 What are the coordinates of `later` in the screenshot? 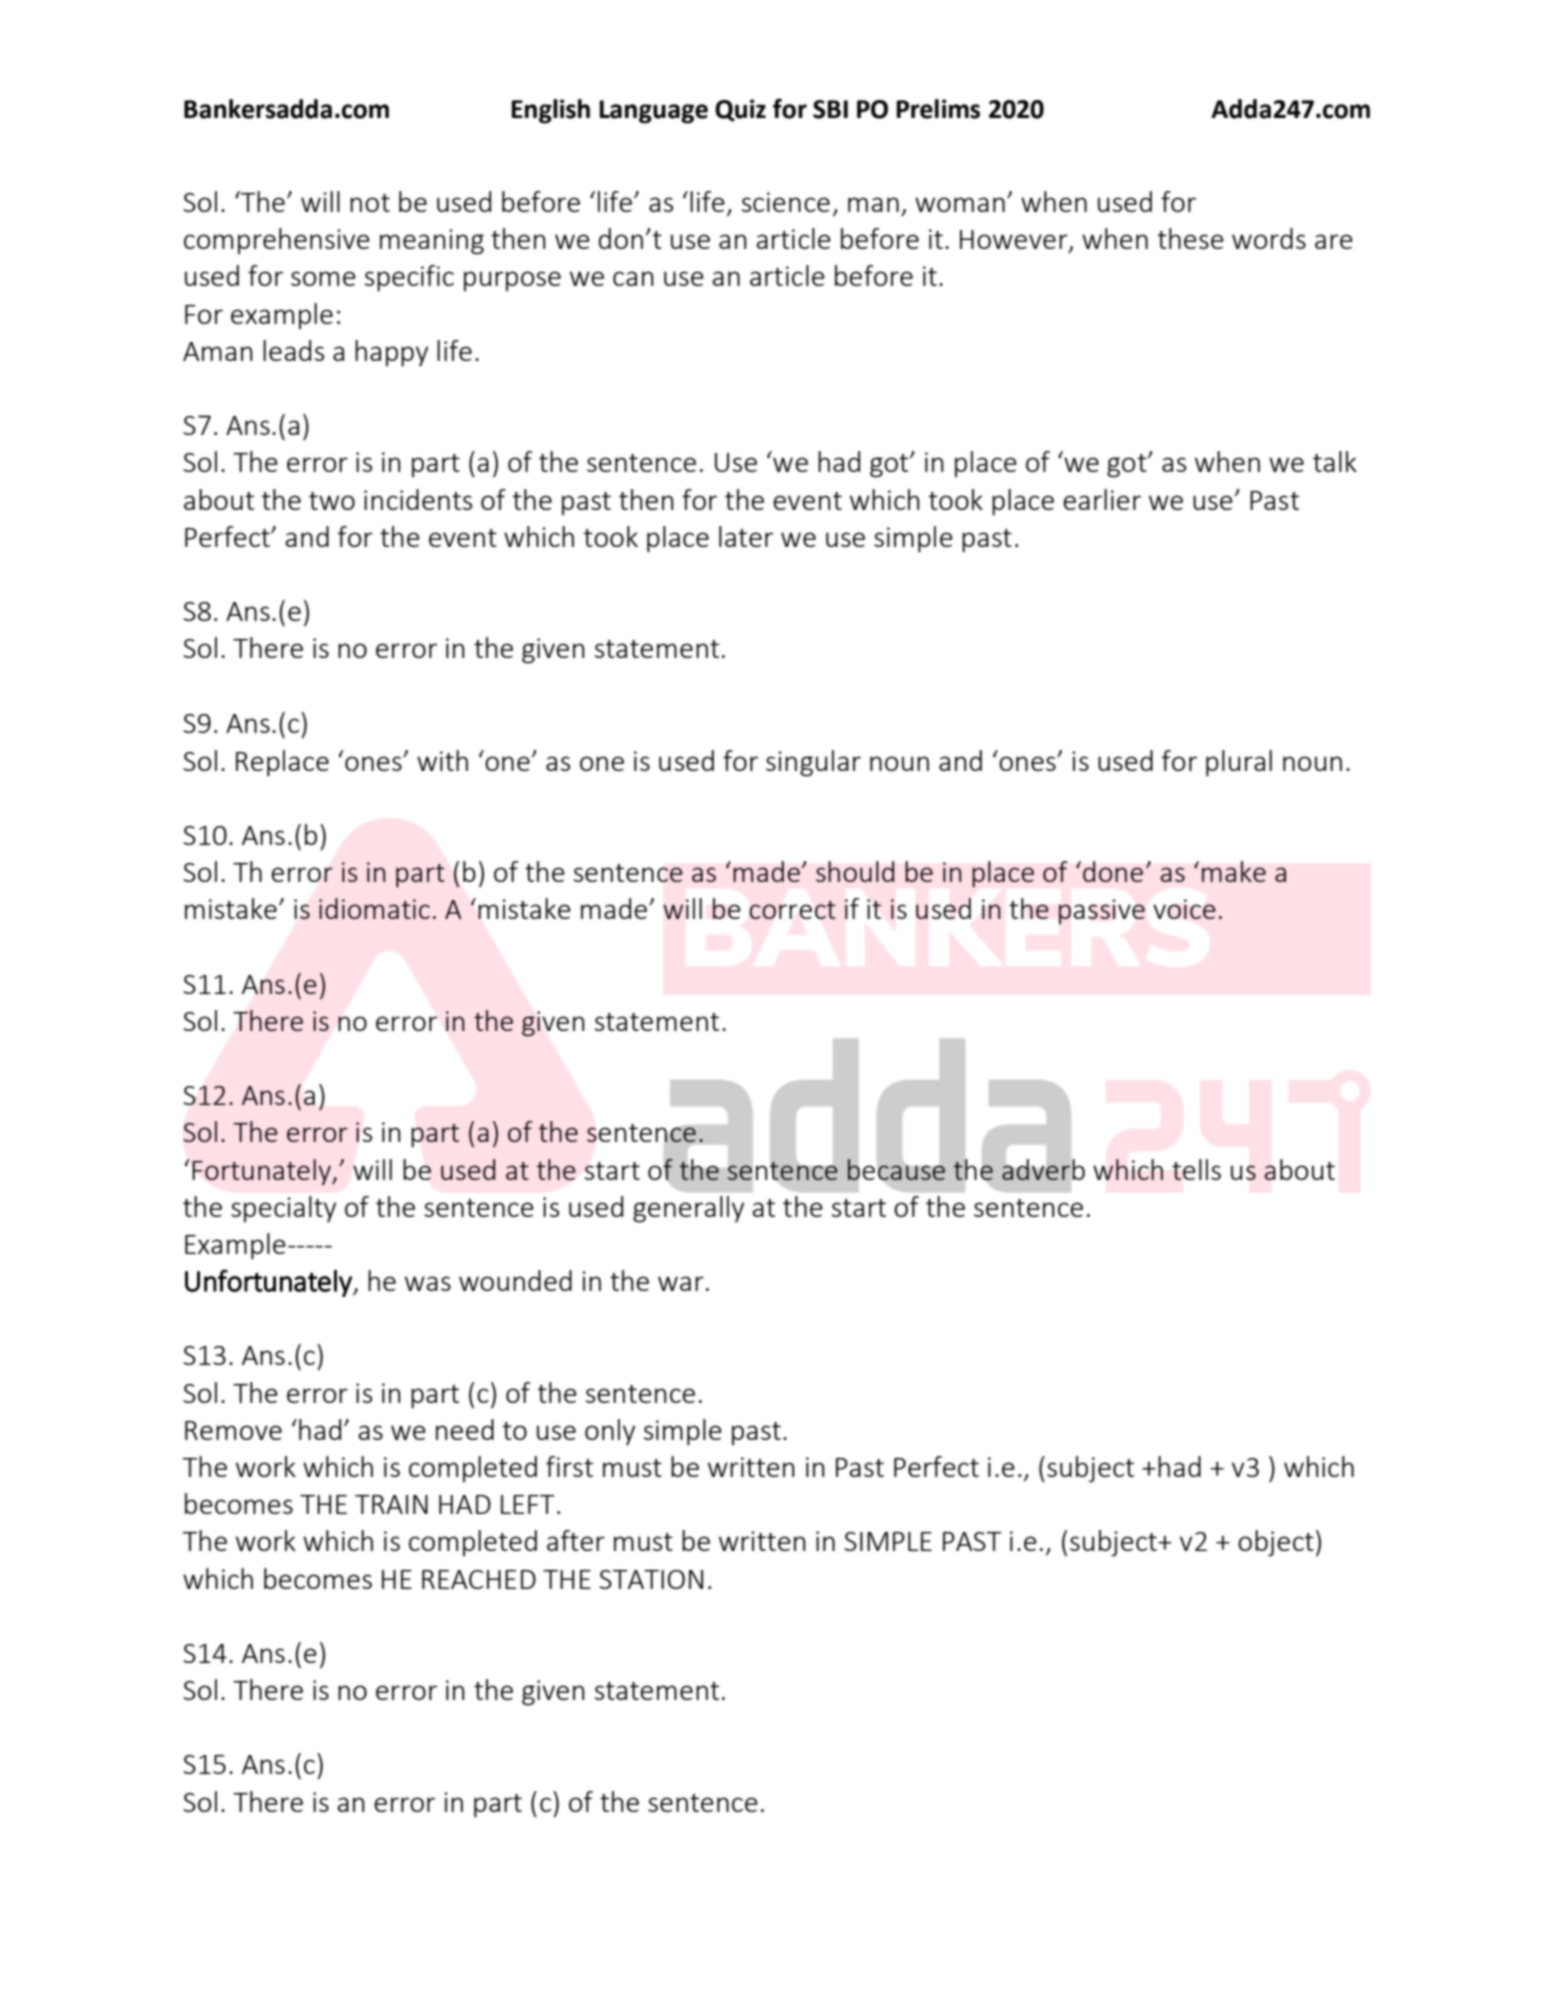 It's located at (746, 536).
